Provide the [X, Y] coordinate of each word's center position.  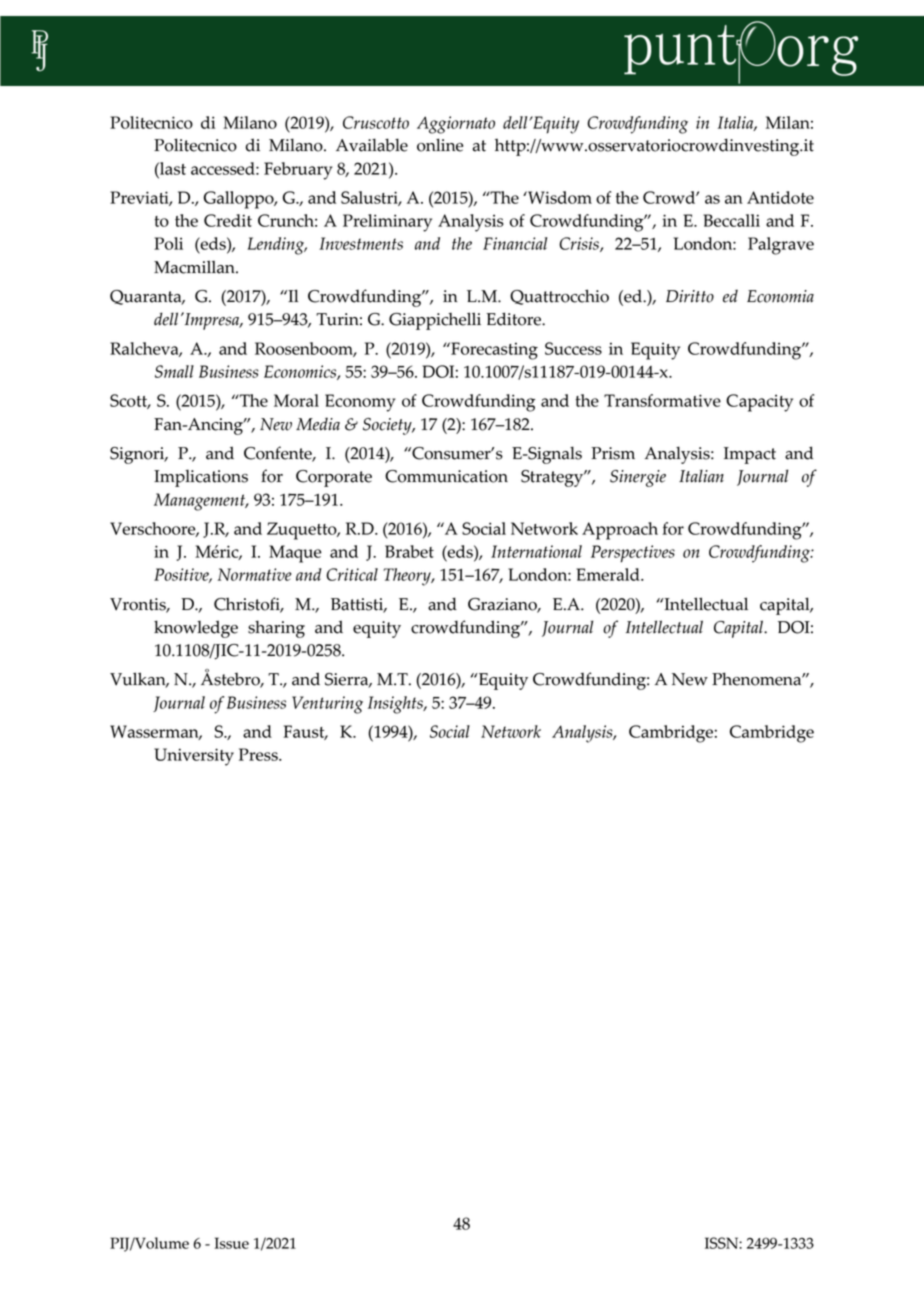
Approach [620, 531]
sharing [276, 629]
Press [259, 754]
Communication [446, 476]
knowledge [196, 629]
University [194, 757]
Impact [750, 455]
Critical [352, 574]
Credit [228, 220]
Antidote [780, 197]
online [440, 145]
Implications [201, 478]
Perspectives [633, 554]
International [536, 551]
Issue [231, 1243]
